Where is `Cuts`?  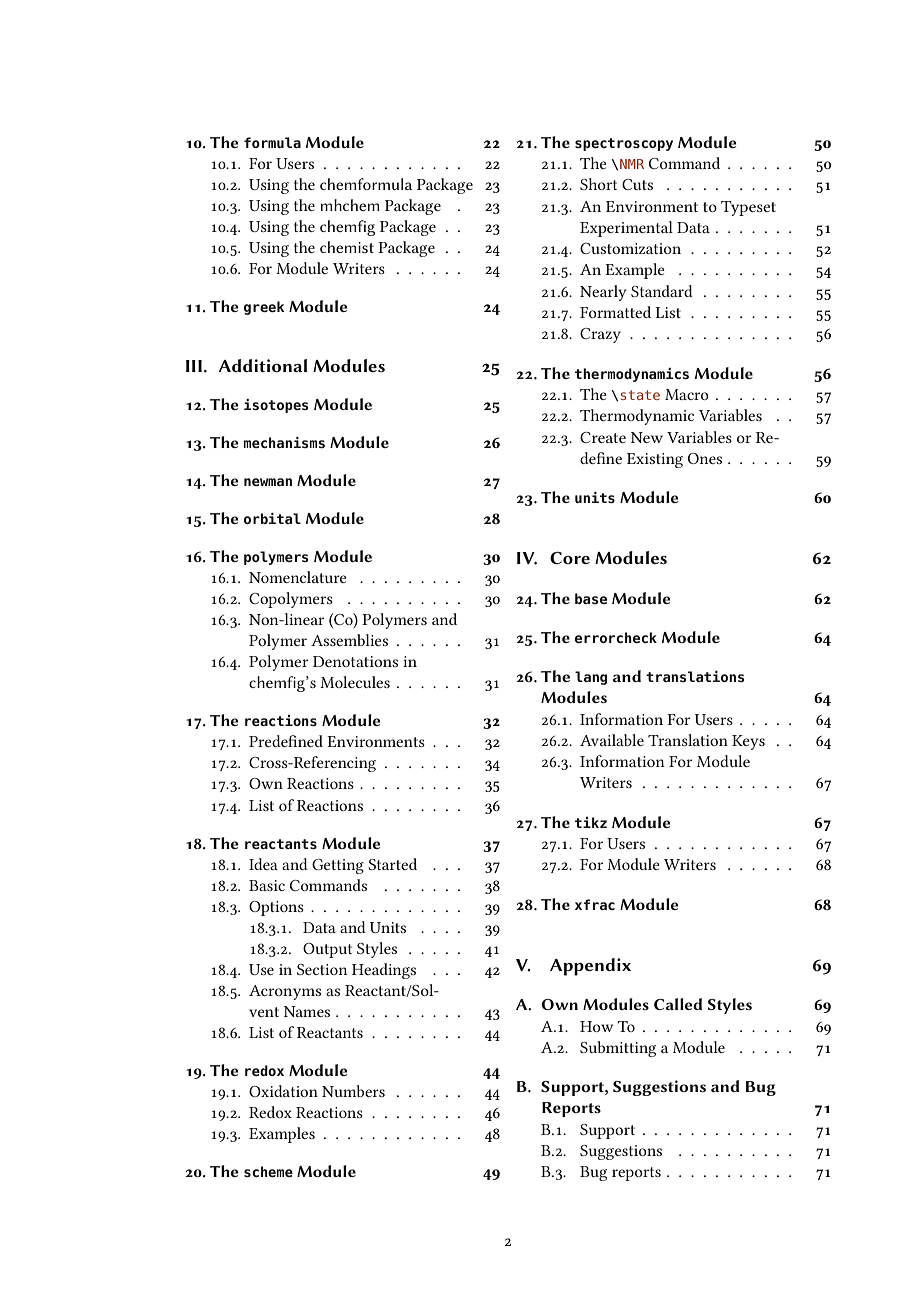
Cuts is located at coordinates (637, 184).
